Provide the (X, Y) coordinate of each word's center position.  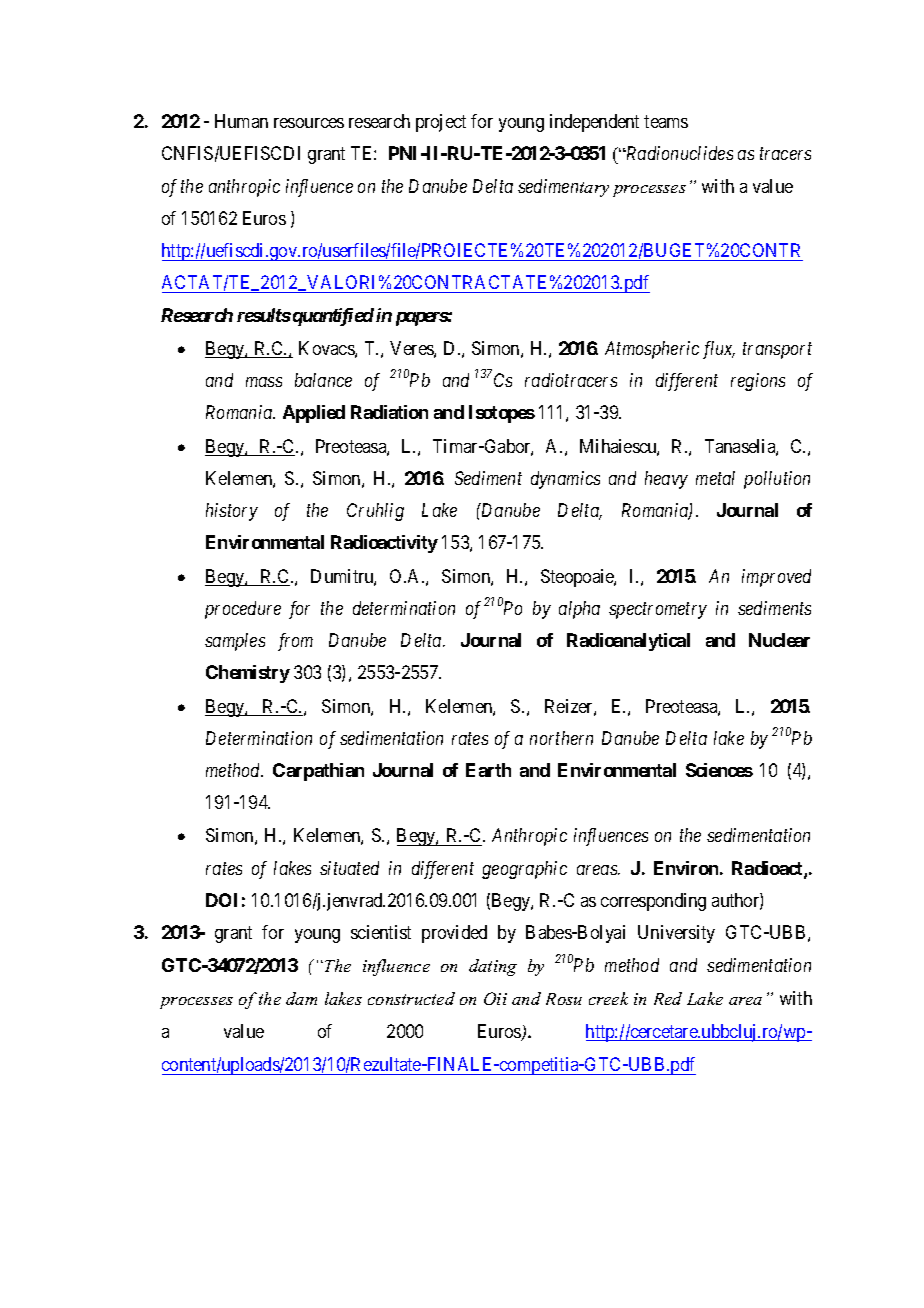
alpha (579, 610)
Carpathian (318, 772)
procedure (243, 610)
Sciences (719, 770)
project (441, 123)
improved (776, 578)
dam (301, 998)
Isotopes (502, 414)
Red (668, 998)
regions (758, 382)
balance (323, 380)
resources (309, 123)
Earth (488, 770)
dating (493, 967)
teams (666, 122)
